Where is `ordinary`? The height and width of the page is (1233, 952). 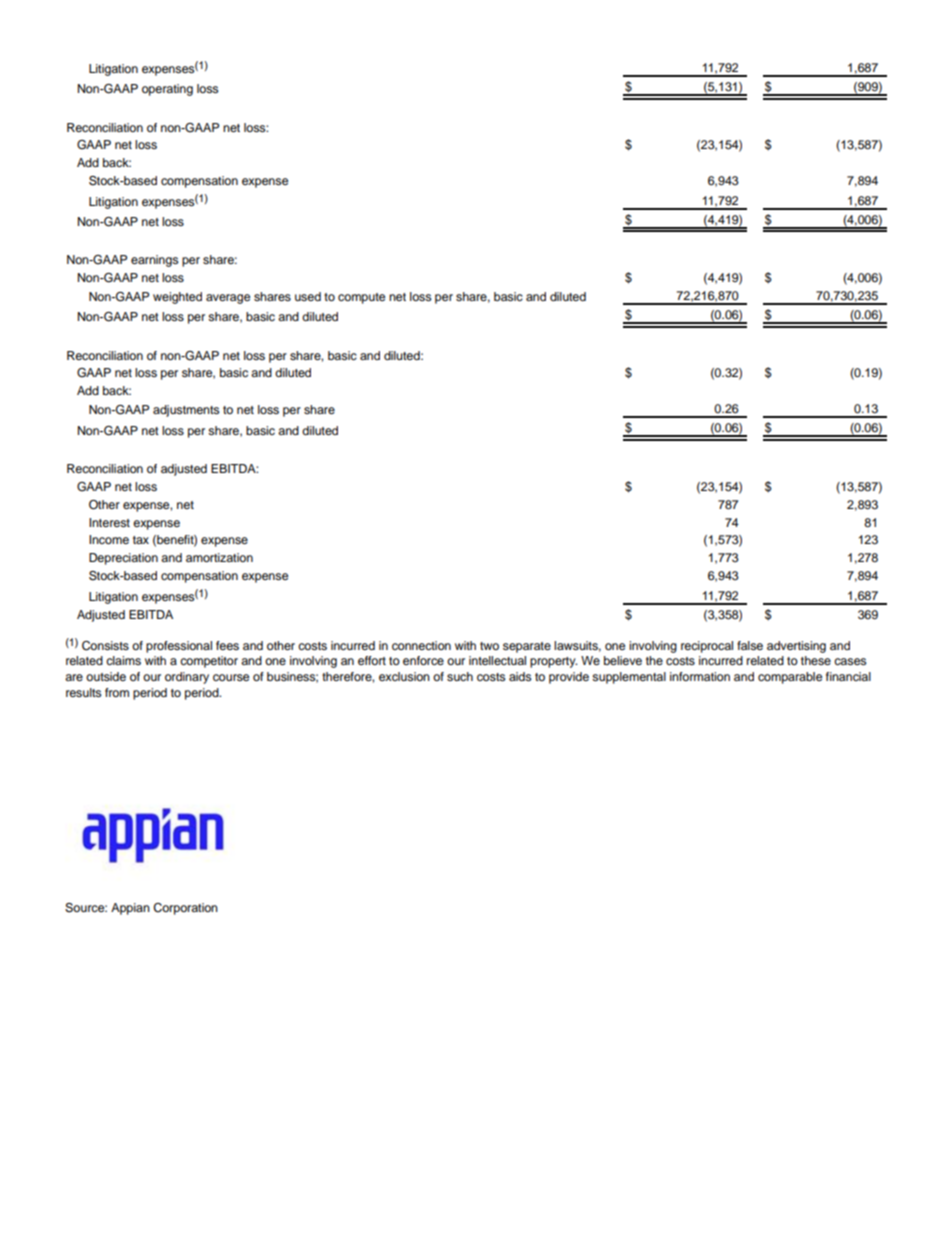
ordinary is located at coordinates (187, 678).
